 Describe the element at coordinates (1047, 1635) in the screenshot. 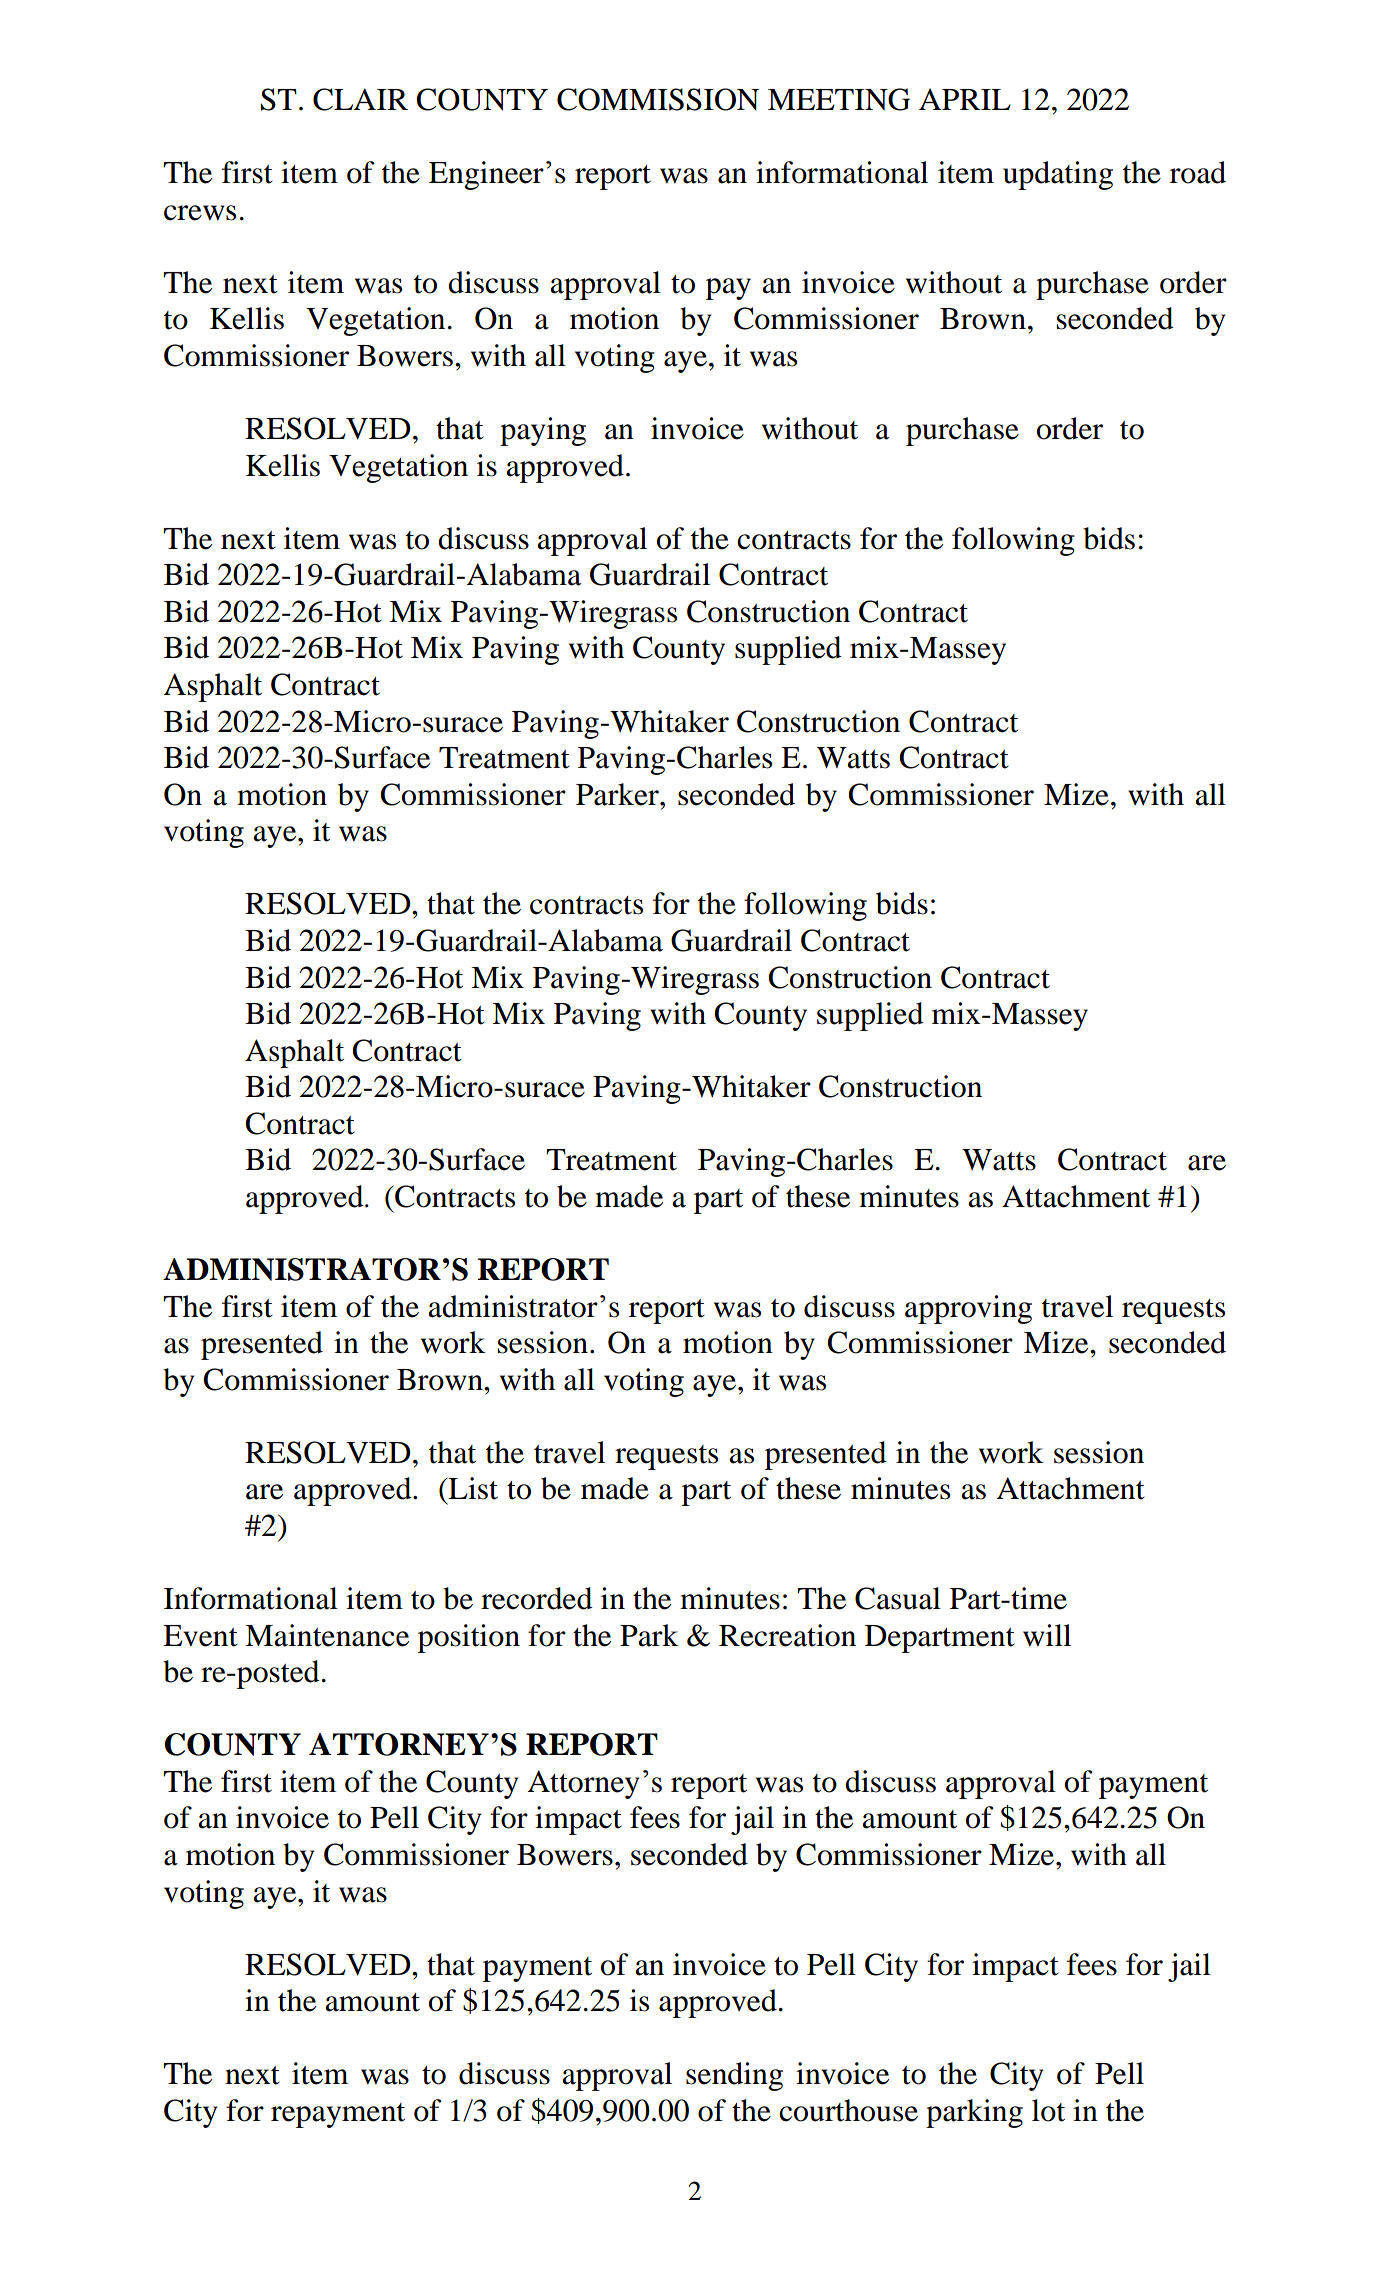

I see `will` at that location.
